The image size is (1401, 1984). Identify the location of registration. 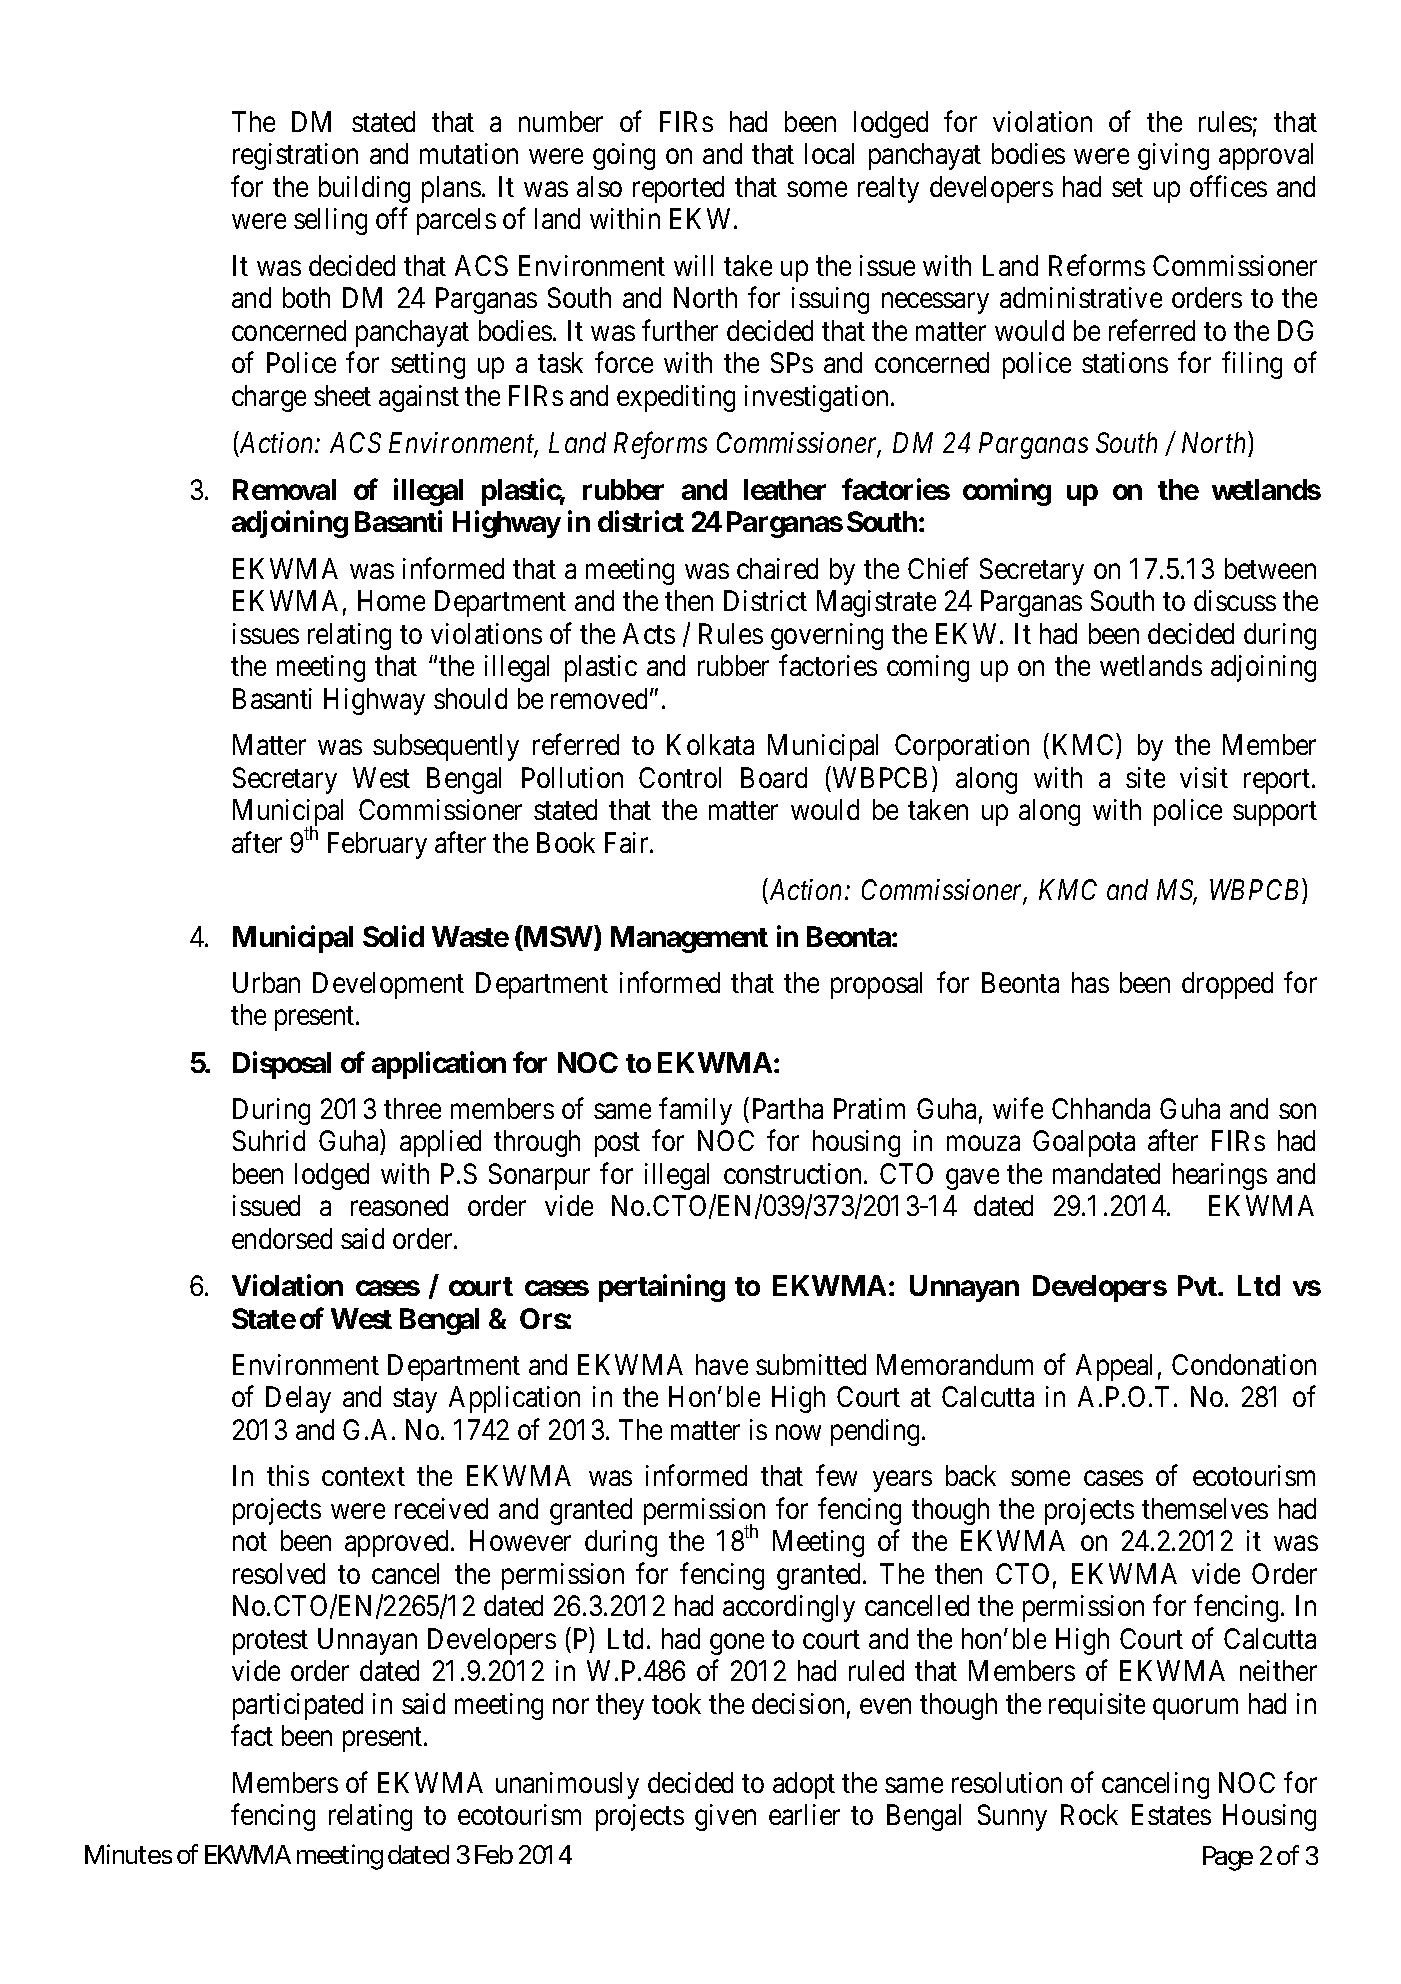
(295, 156).
